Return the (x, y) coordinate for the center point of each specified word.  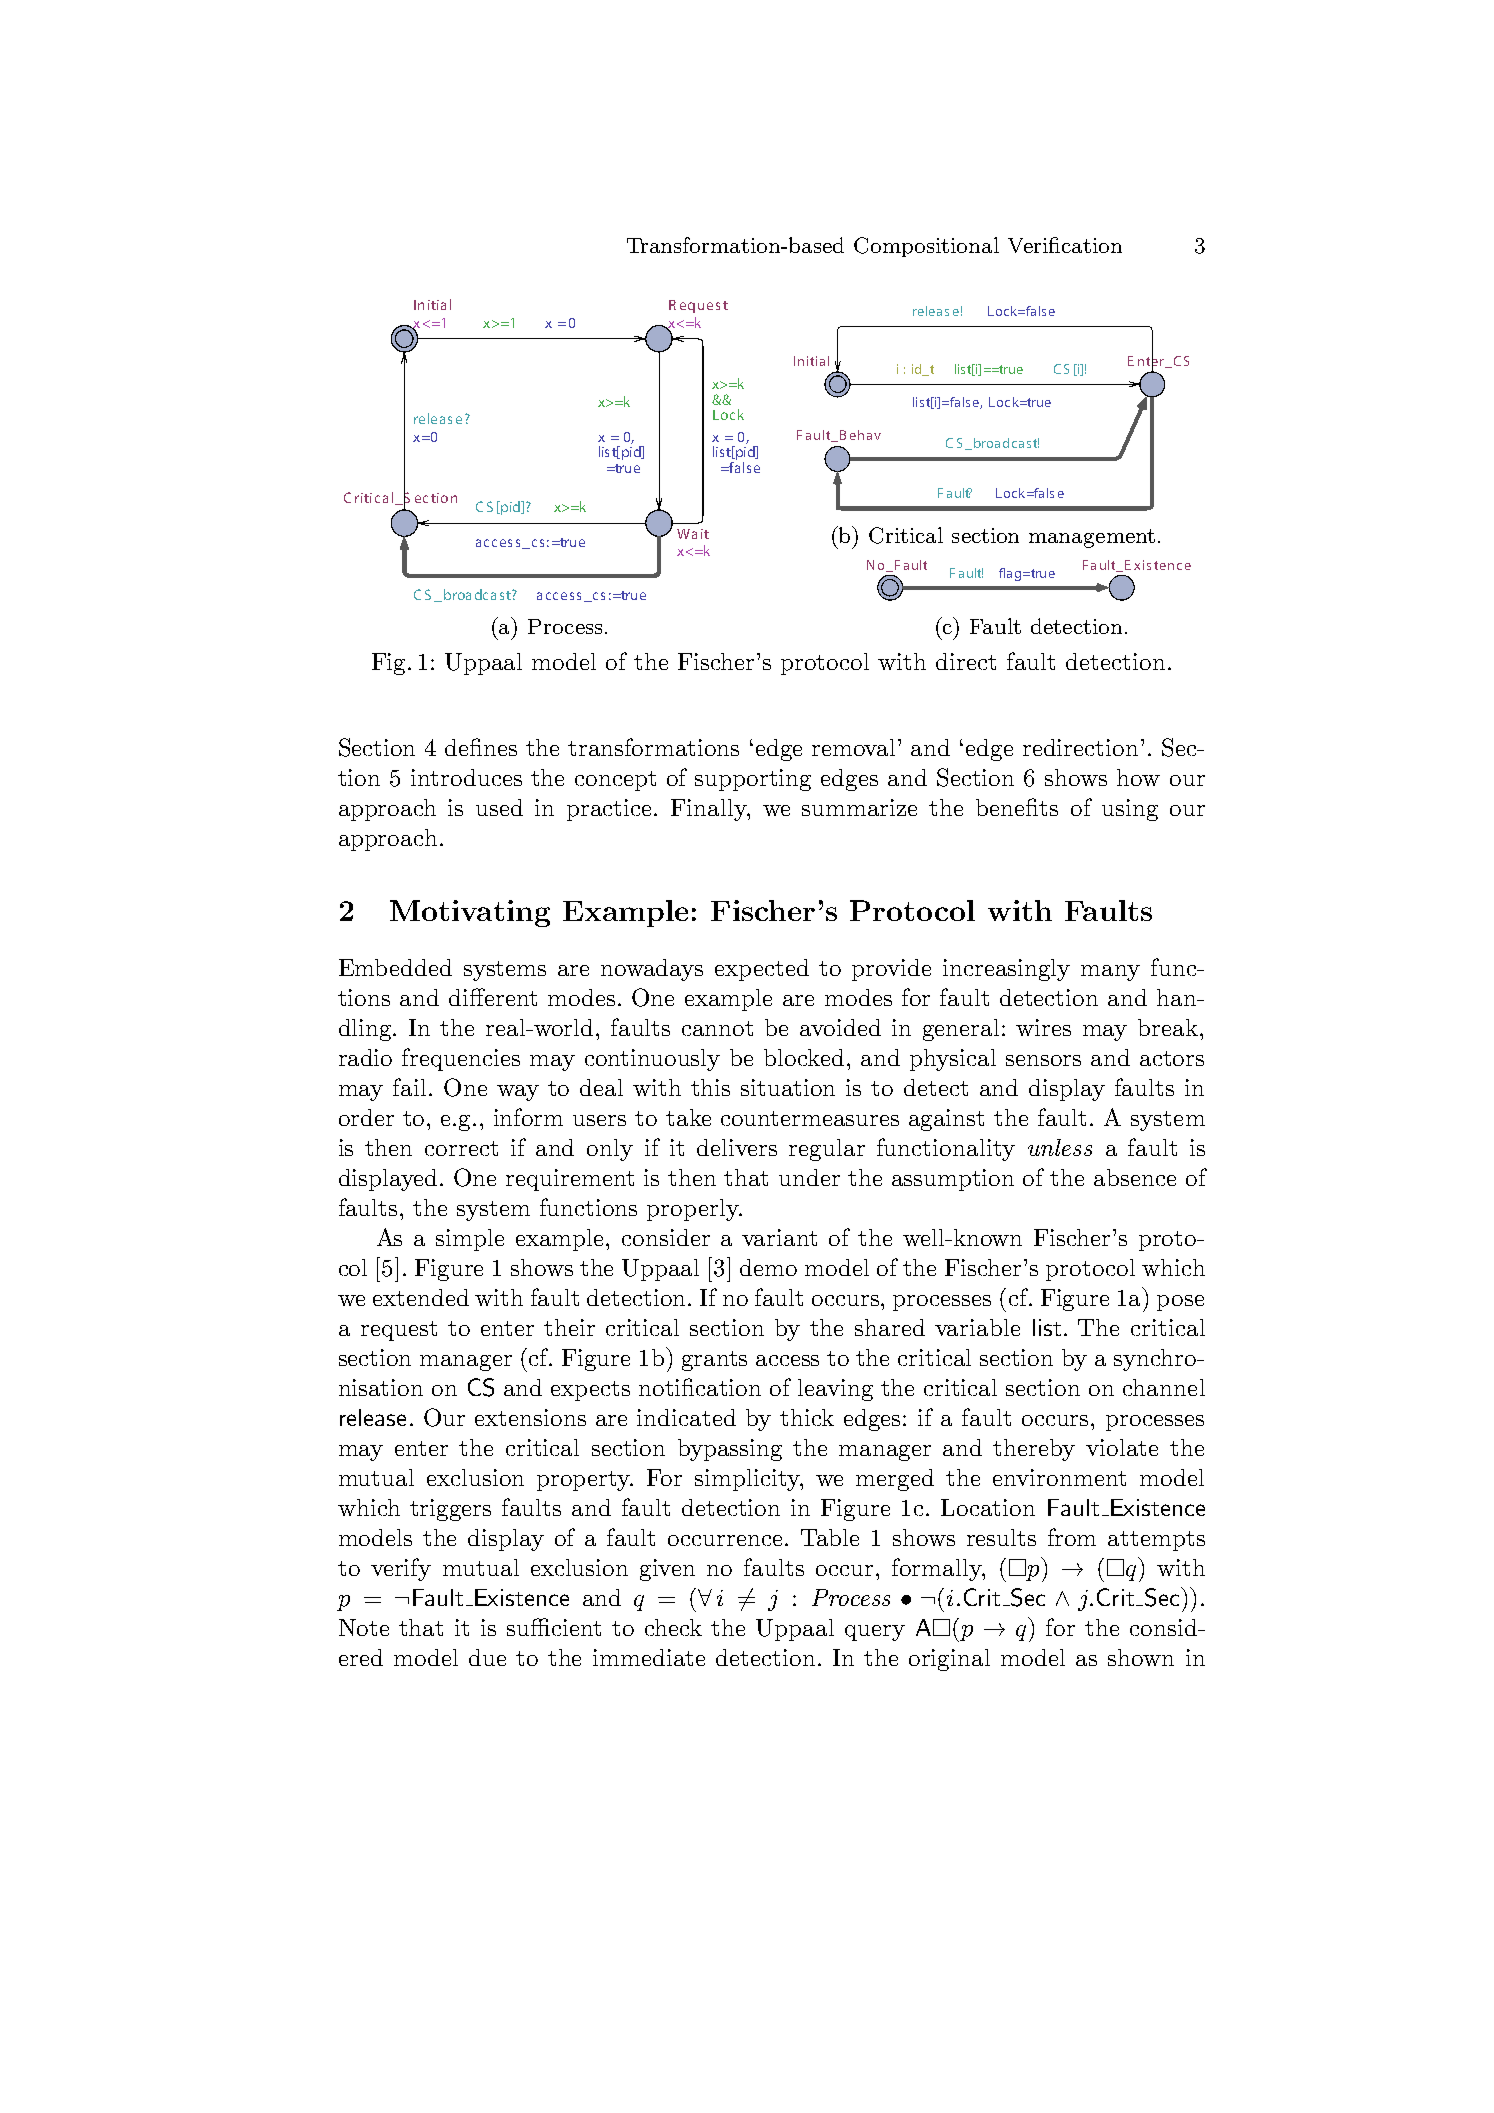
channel (1164, 1387)
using (1130, 810)
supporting (753, 780)
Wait (693, 534)
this (710, 1087)
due (487, 1657)
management (1092, 538)
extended (421, 1297)
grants (714, 1361)
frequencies (461, 1059)
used (499, 807)
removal (855, 747)
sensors (1043, 1060)
